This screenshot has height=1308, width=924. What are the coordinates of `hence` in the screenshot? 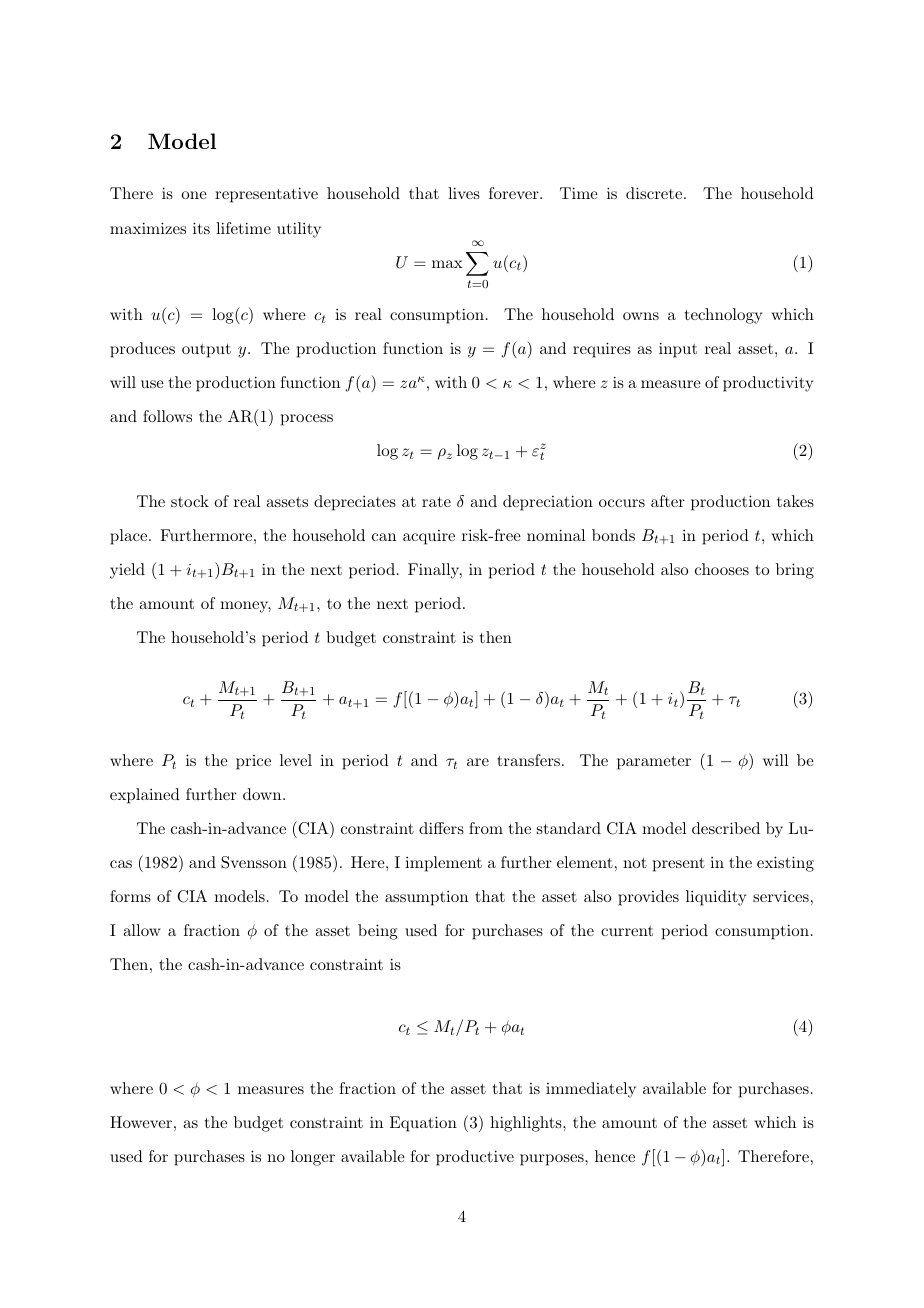 It's located at (615, 1156).
